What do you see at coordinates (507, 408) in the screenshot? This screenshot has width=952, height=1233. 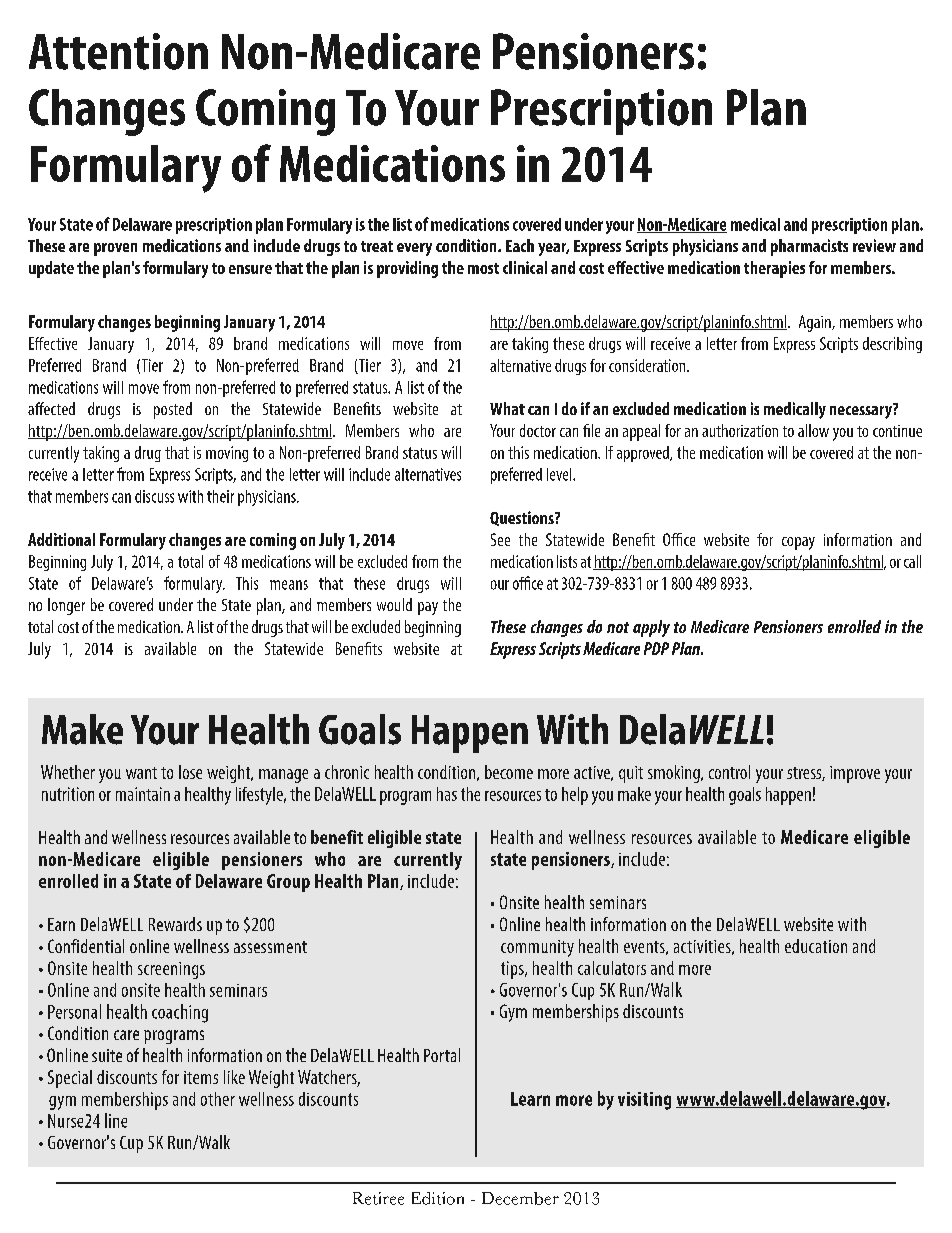 I see `What` at bounding box center [507, 408].
